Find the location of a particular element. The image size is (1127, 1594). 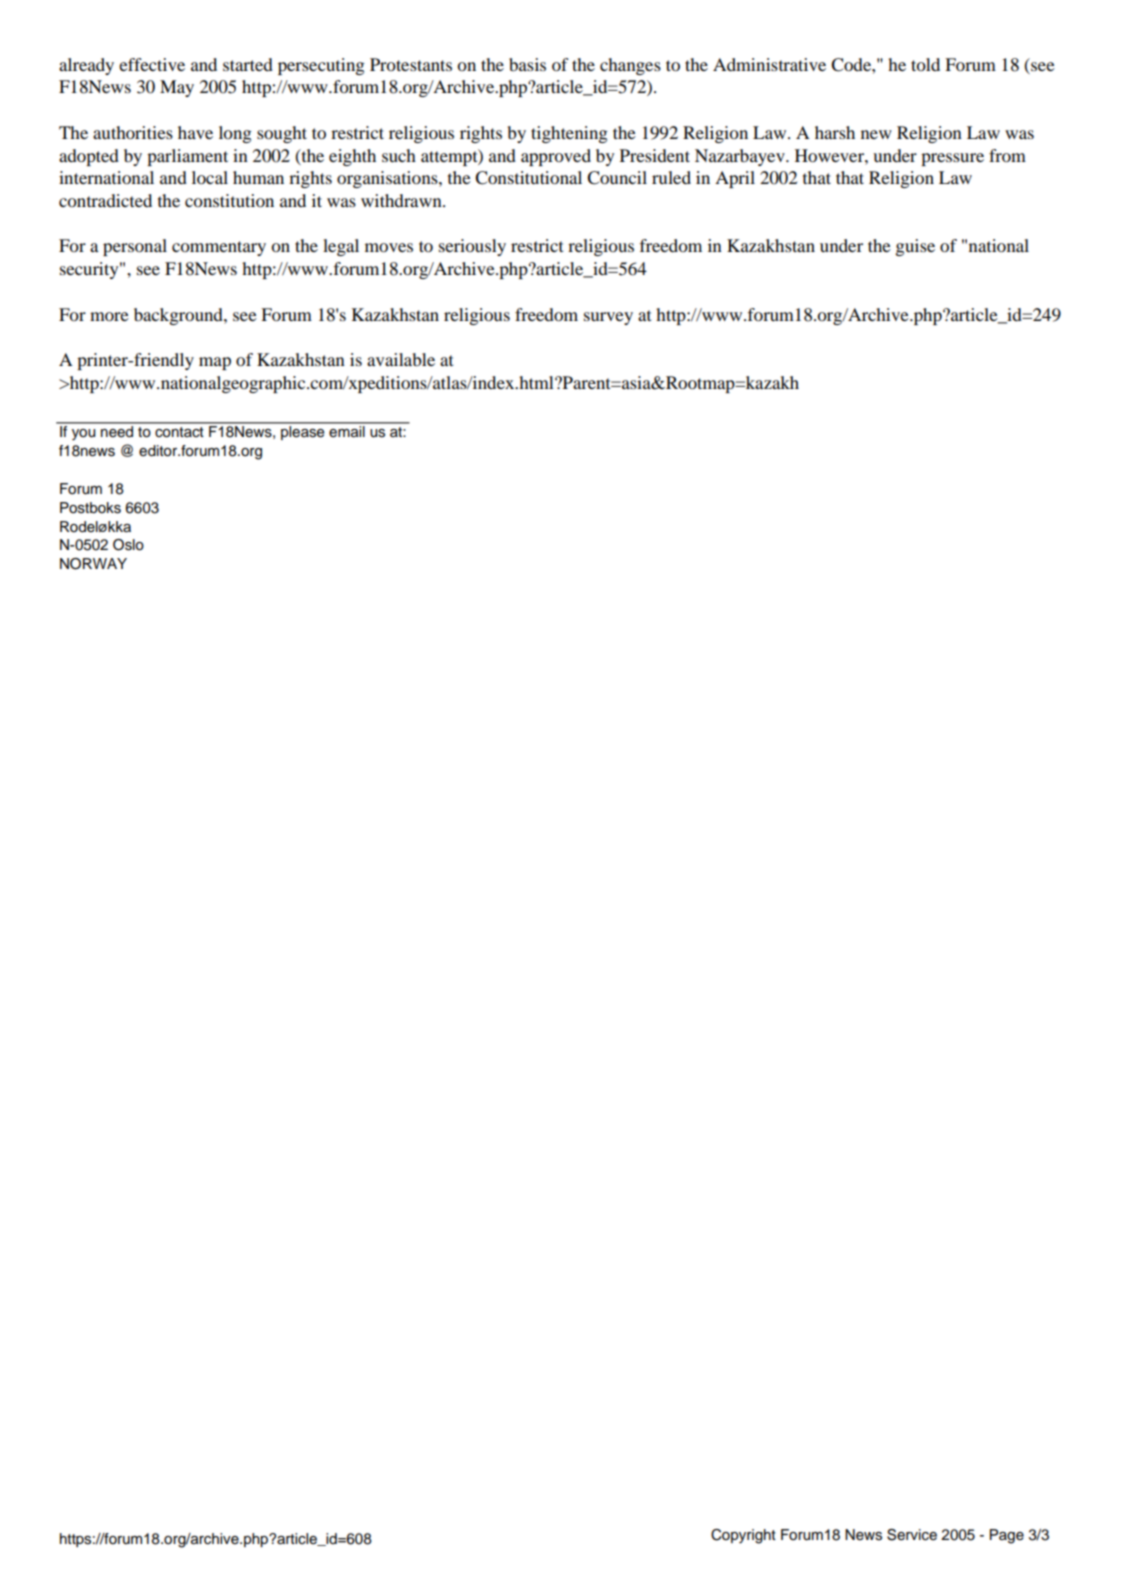

Page is located at coordinates (1007, 1536).
